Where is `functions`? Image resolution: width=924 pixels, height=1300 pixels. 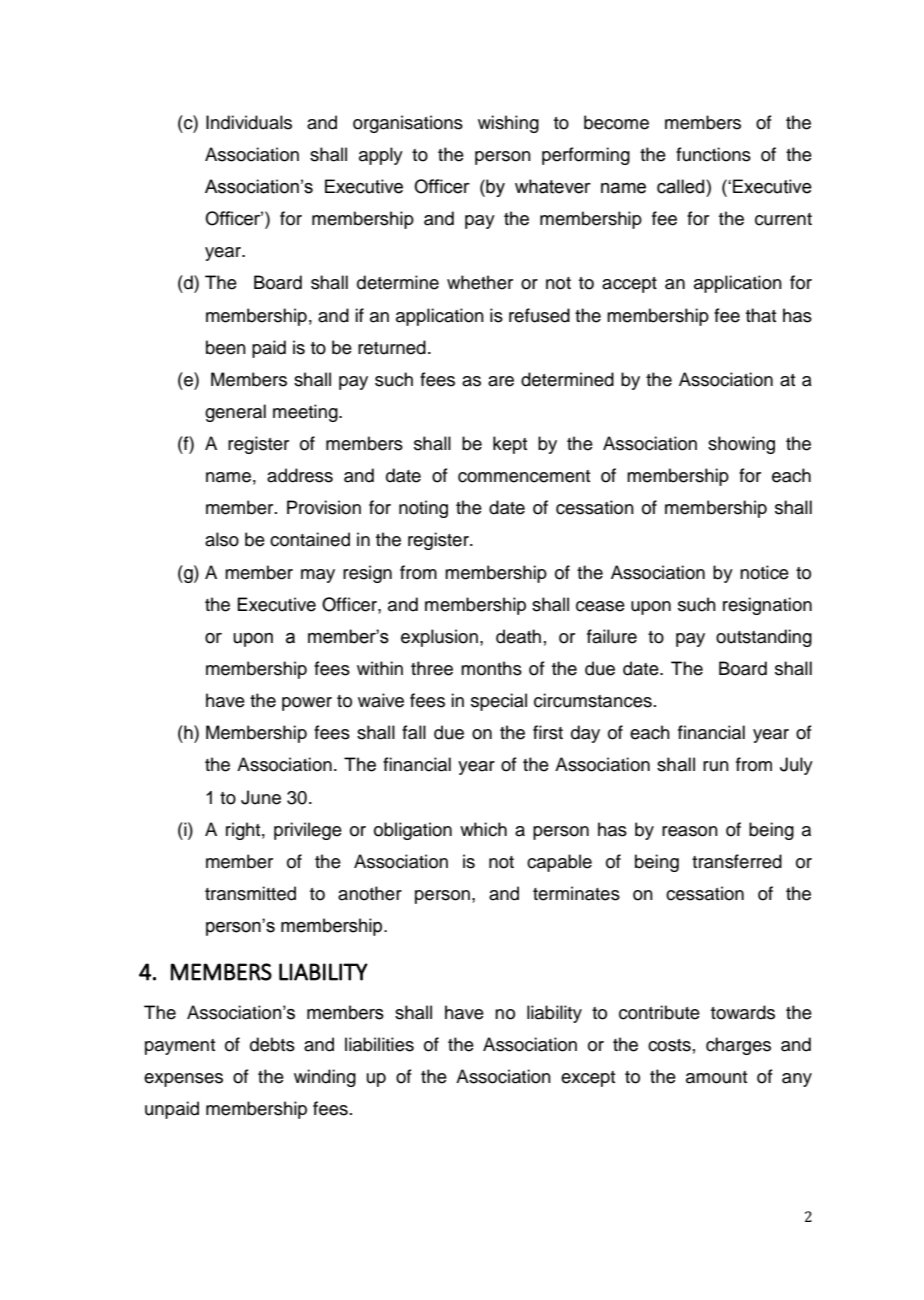
functions is located at coordinates (713, 154).
